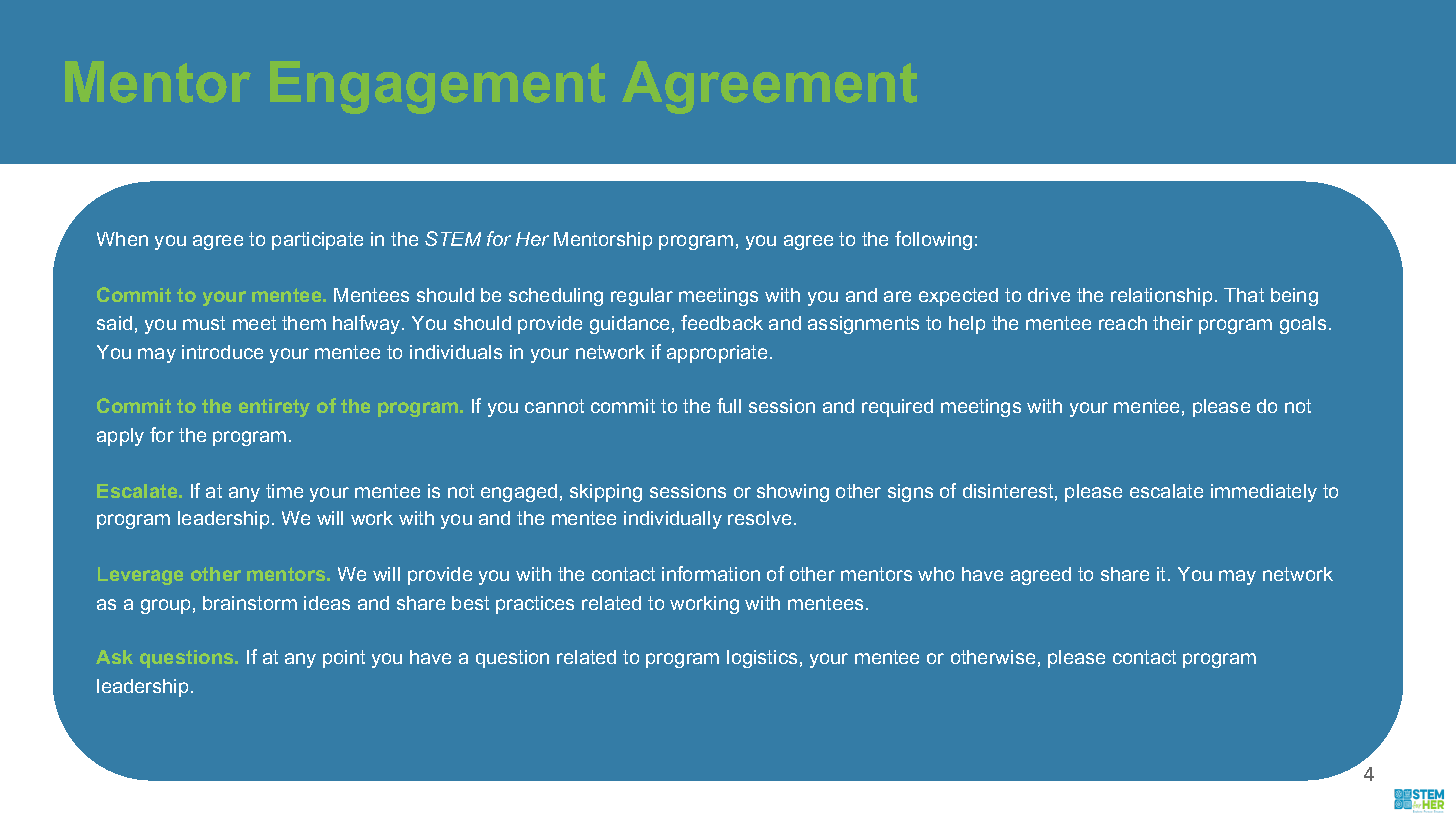  Describe the element at coordinates (1264, 493) in the screenshot. I see `immediately` at that location.
